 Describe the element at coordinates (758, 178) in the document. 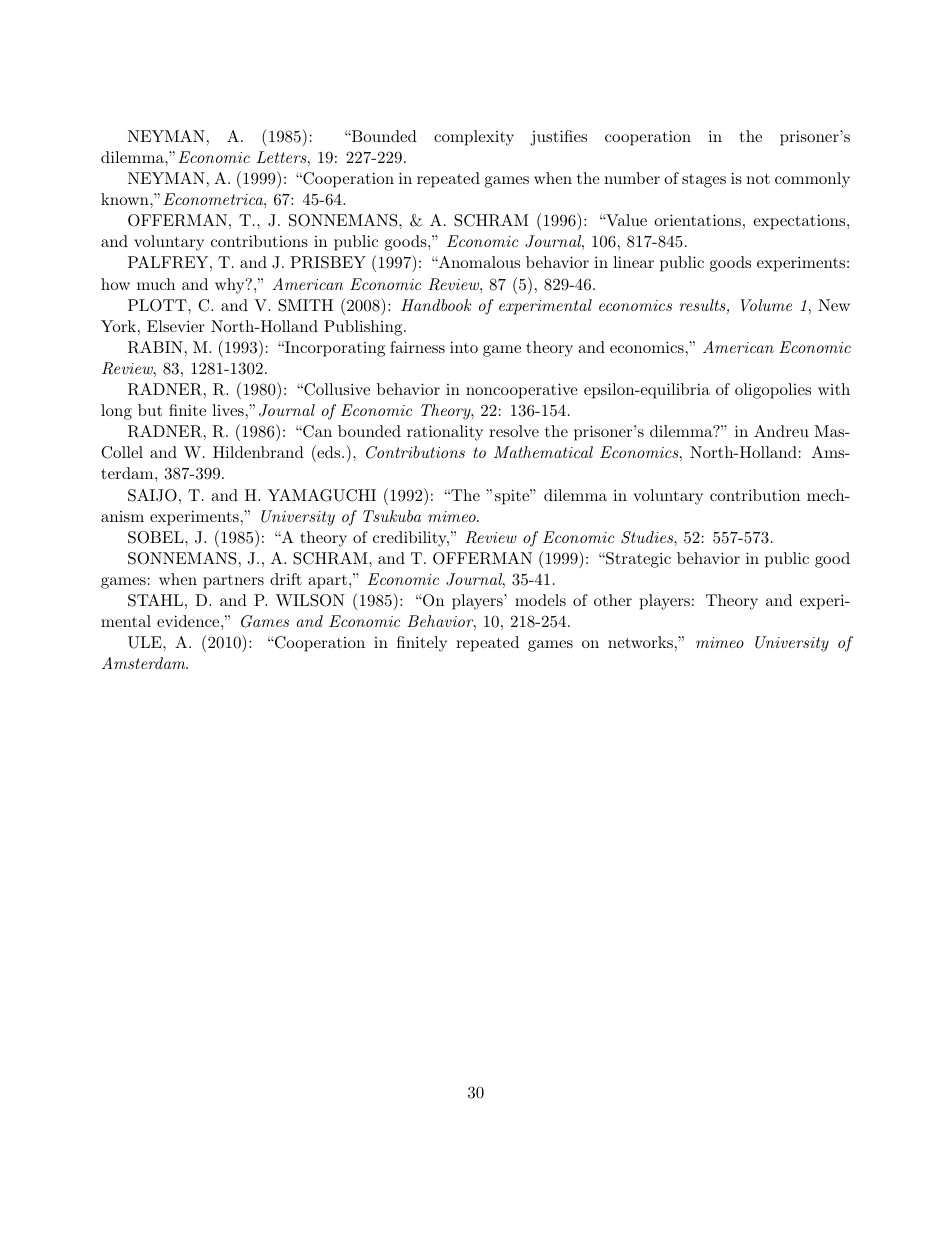

I see `not` at that location.
